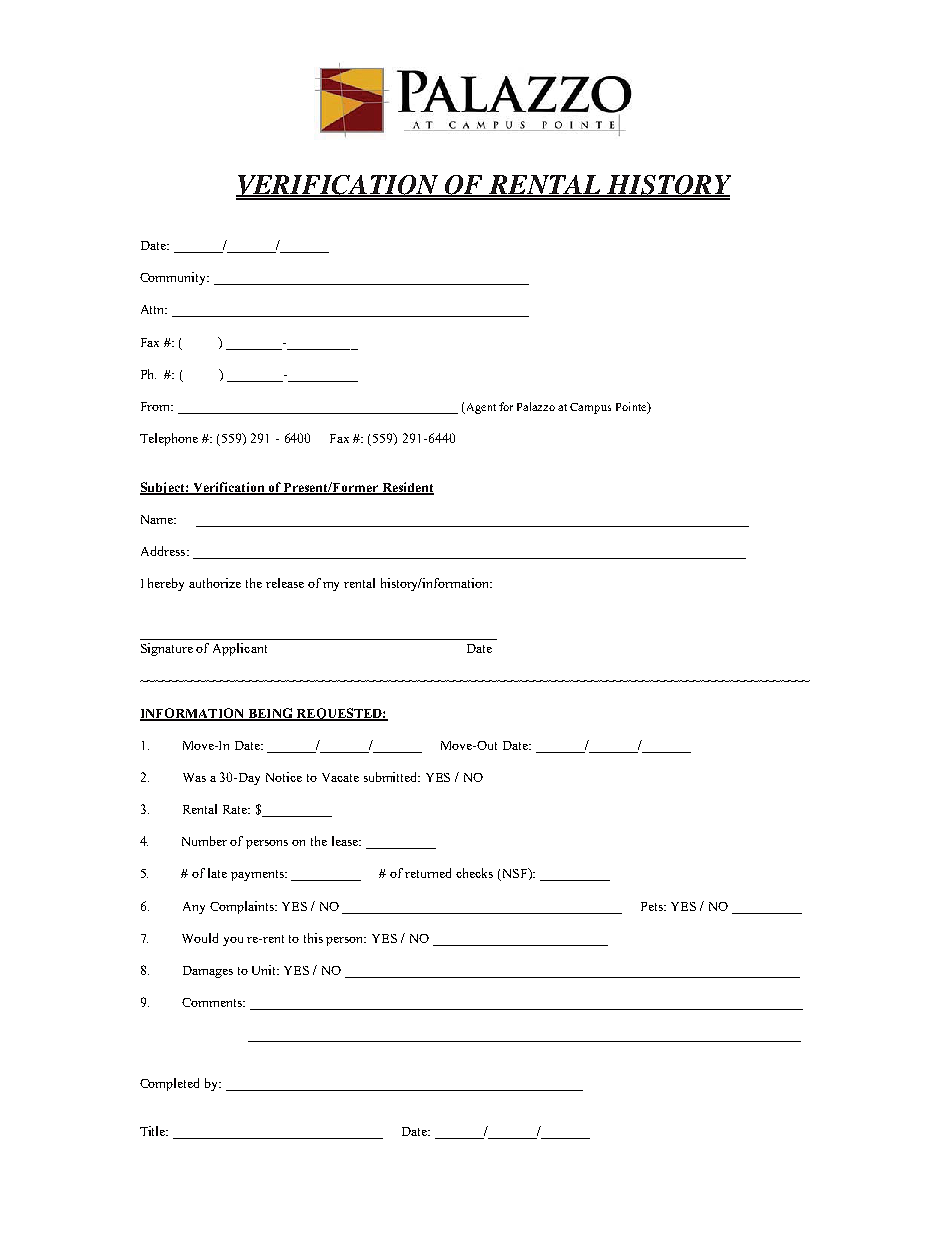  Describe the element at coordinates (590, 408) in the document. I see `Campus` at that location.
